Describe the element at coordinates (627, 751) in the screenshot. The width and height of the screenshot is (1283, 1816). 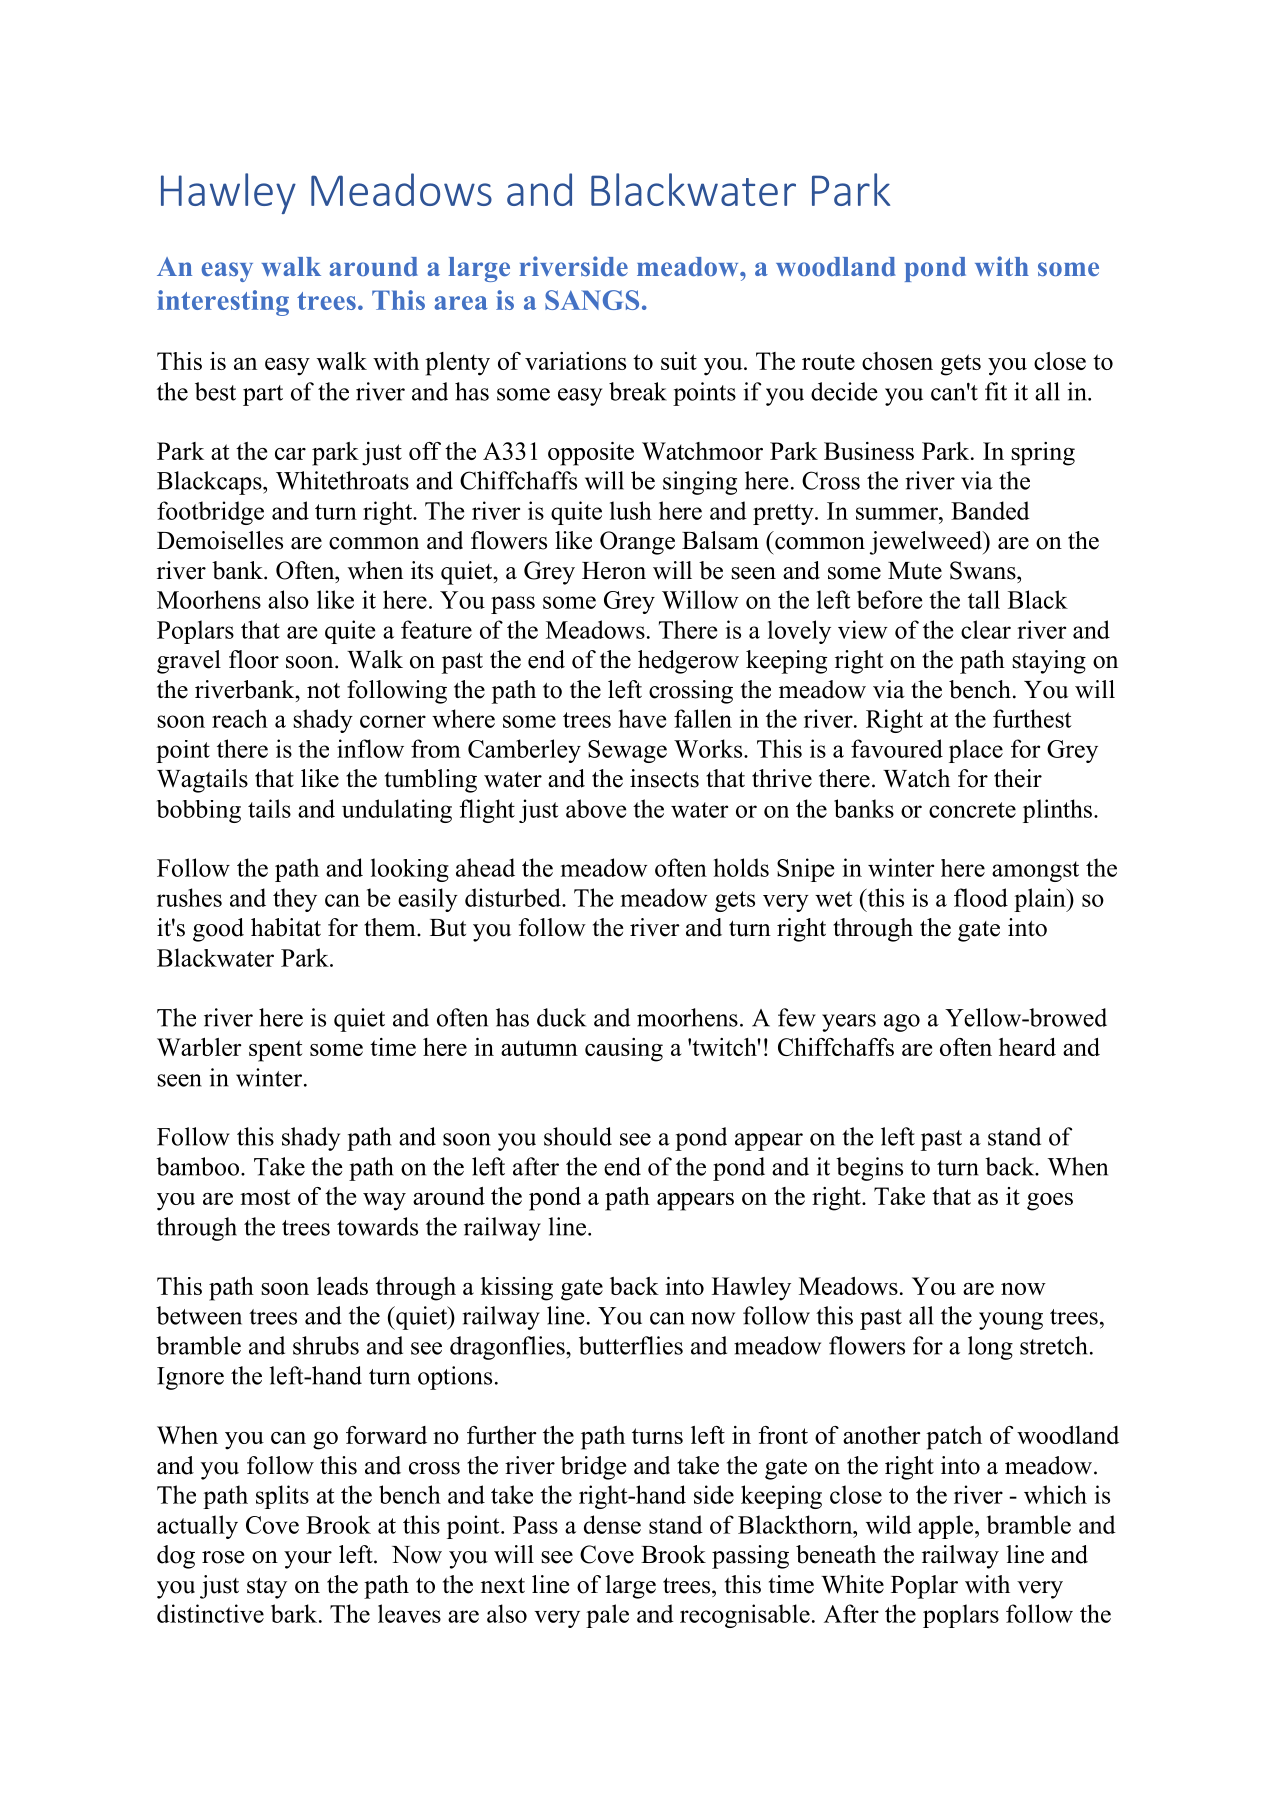
I see `Sewage` at that location.
